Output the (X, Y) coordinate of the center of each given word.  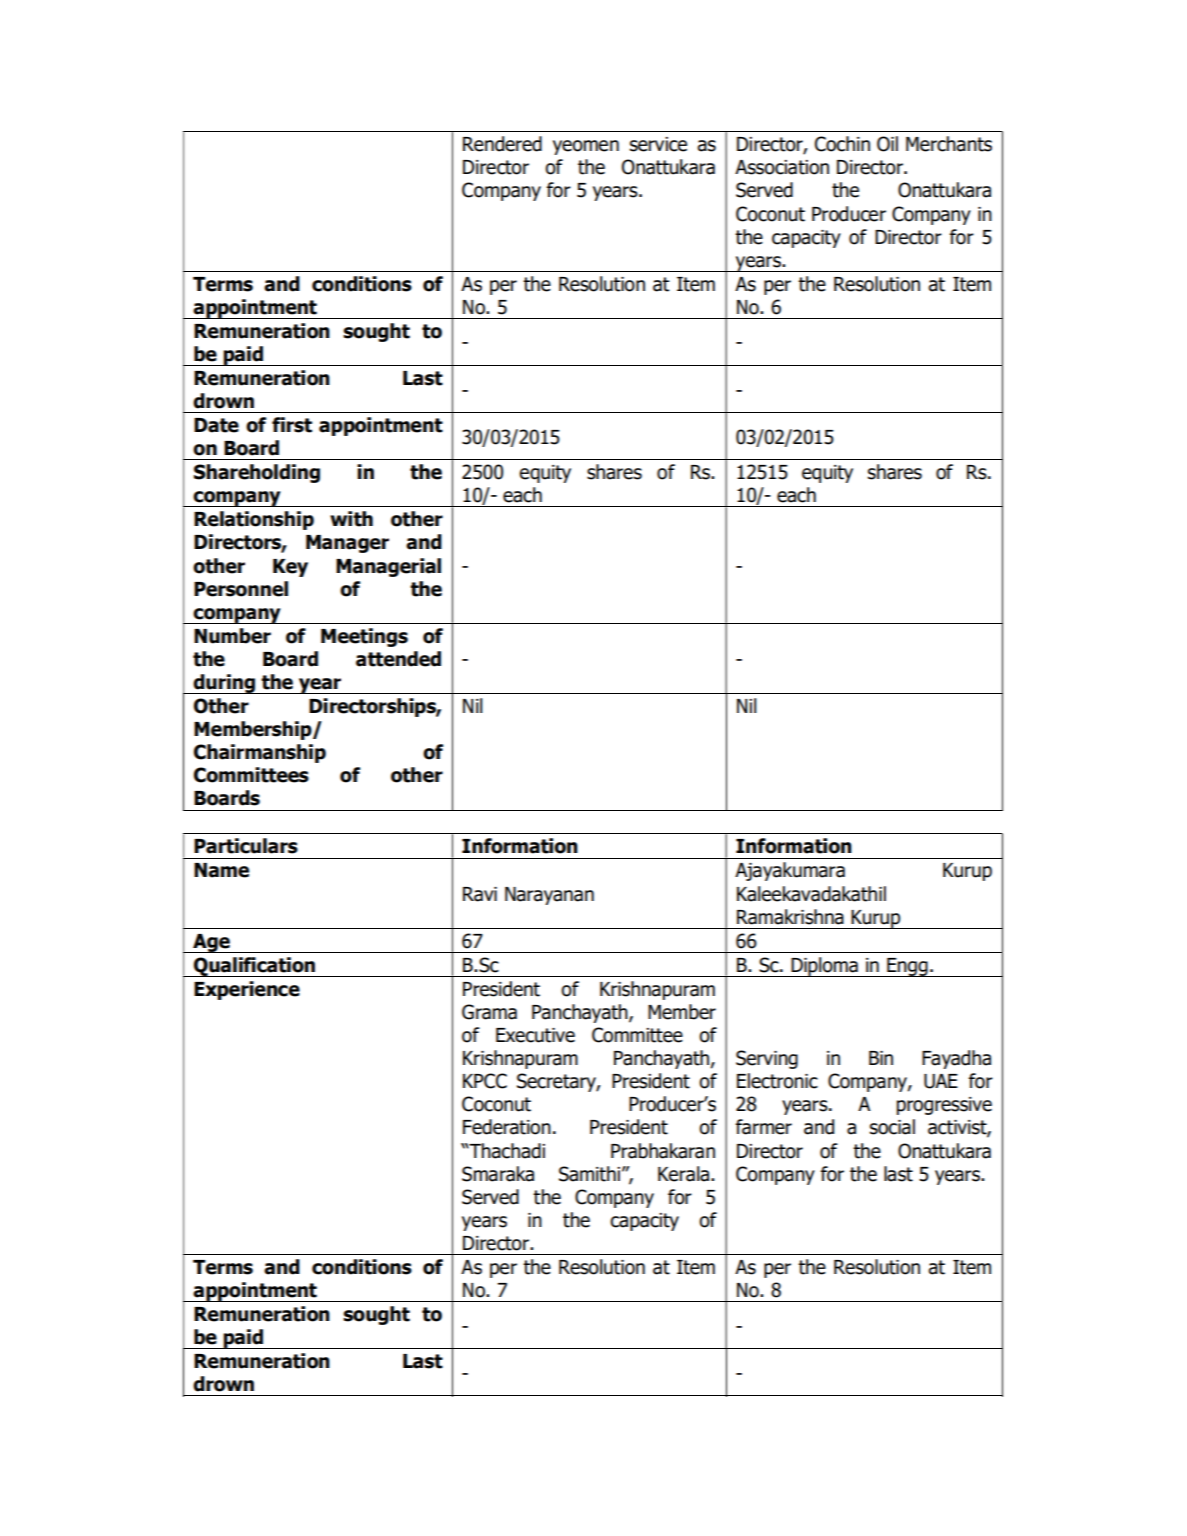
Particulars (246, 846)
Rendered (502, 144)
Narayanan (549, 896)
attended (398, 659)
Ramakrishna (790, 917)
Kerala (683, 1174)
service (658, 144)
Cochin (842, 144)
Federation (507, 1127)
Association (782, 167)
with (351, 519)
